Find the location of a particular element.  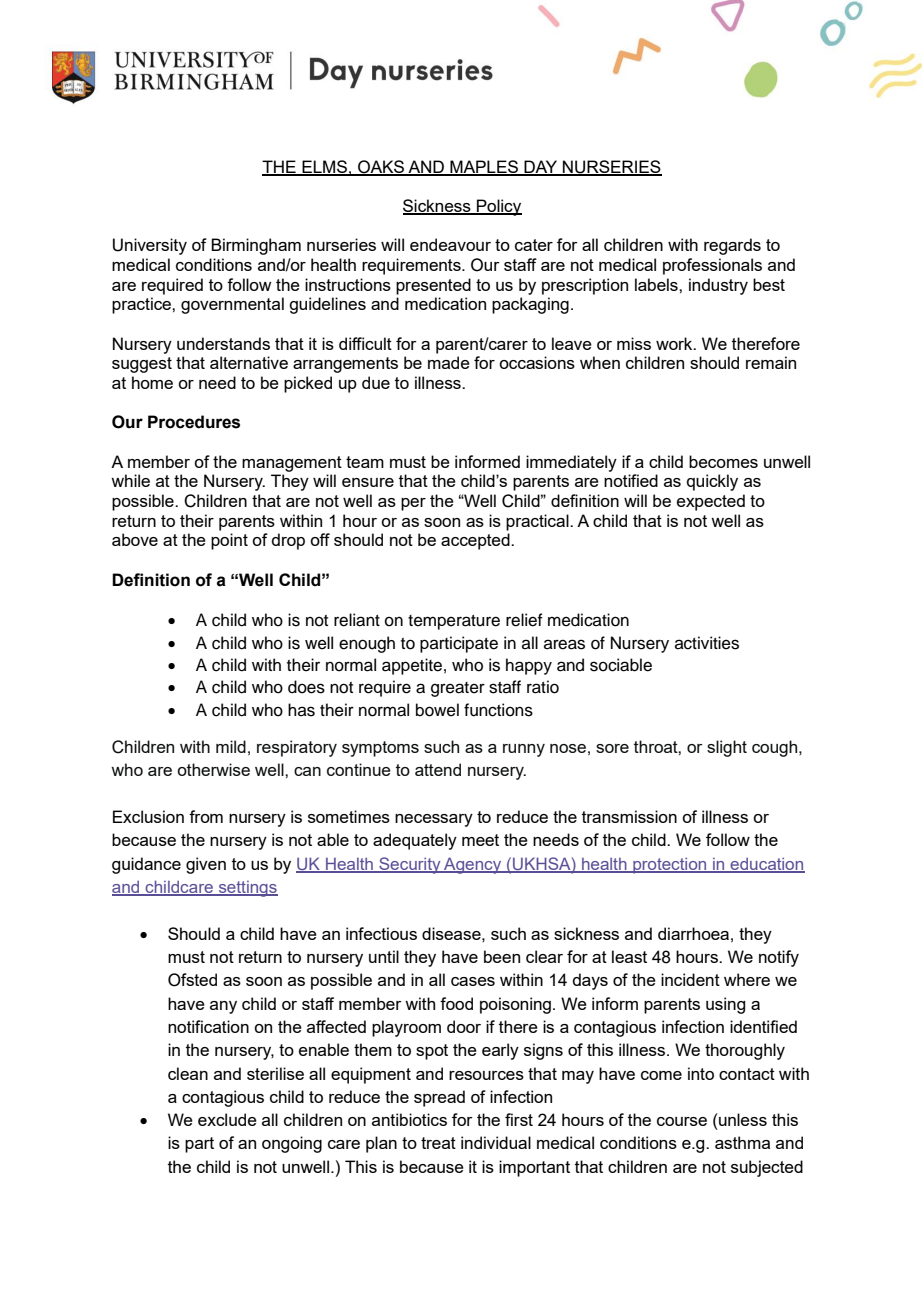

activities is located at coordinates (707, 643).
